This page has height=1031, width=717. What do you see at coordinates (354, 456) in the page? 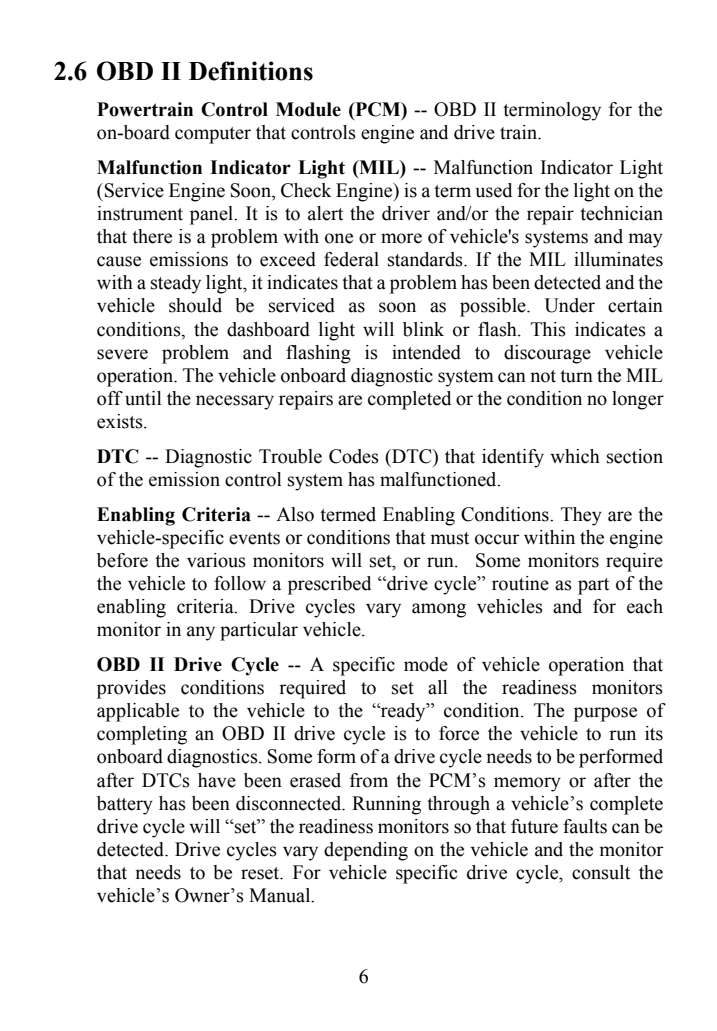
I see `Codes` at bounding box center [354, 456].
